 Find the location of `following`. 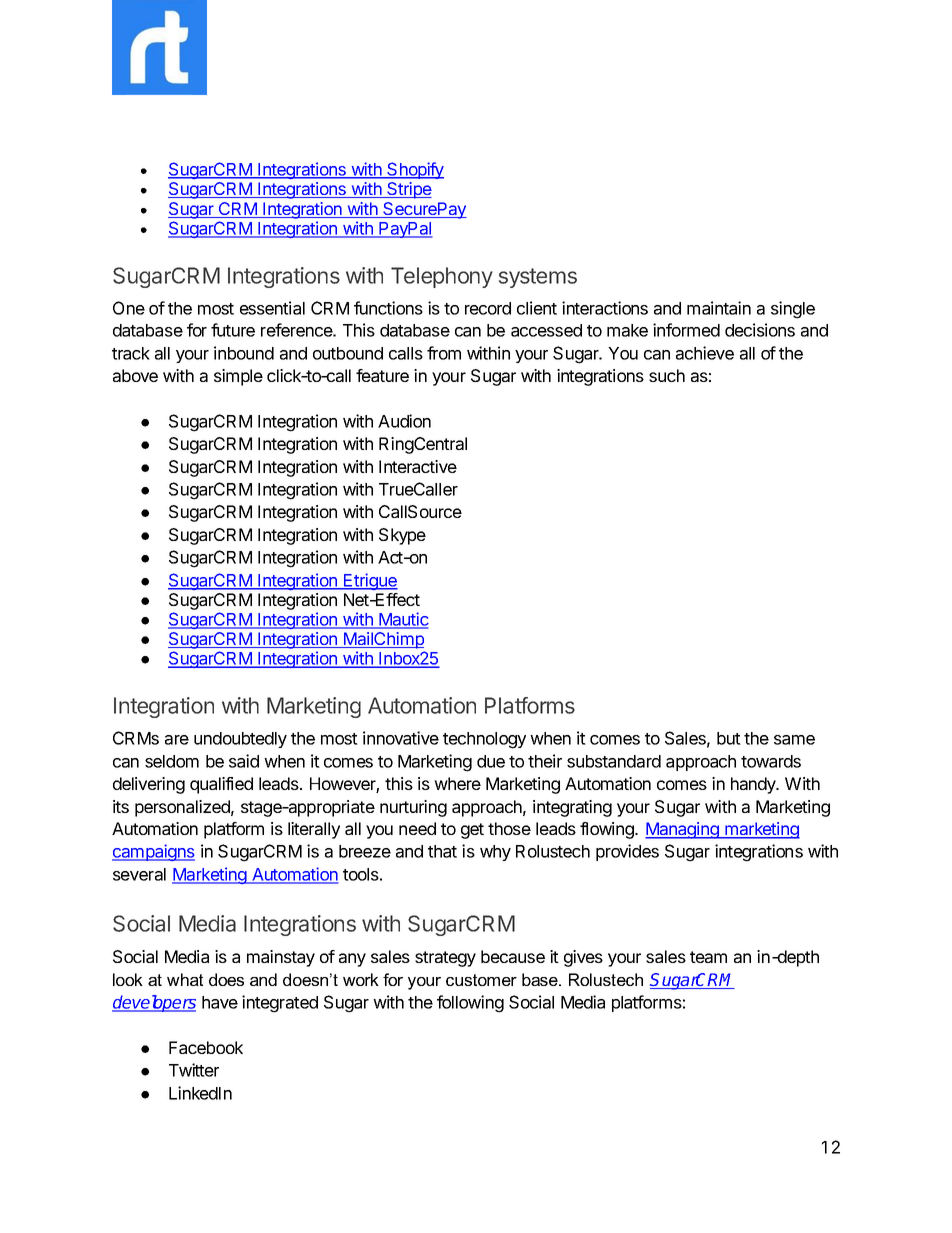

following is located at coordinates (470, 1004).
